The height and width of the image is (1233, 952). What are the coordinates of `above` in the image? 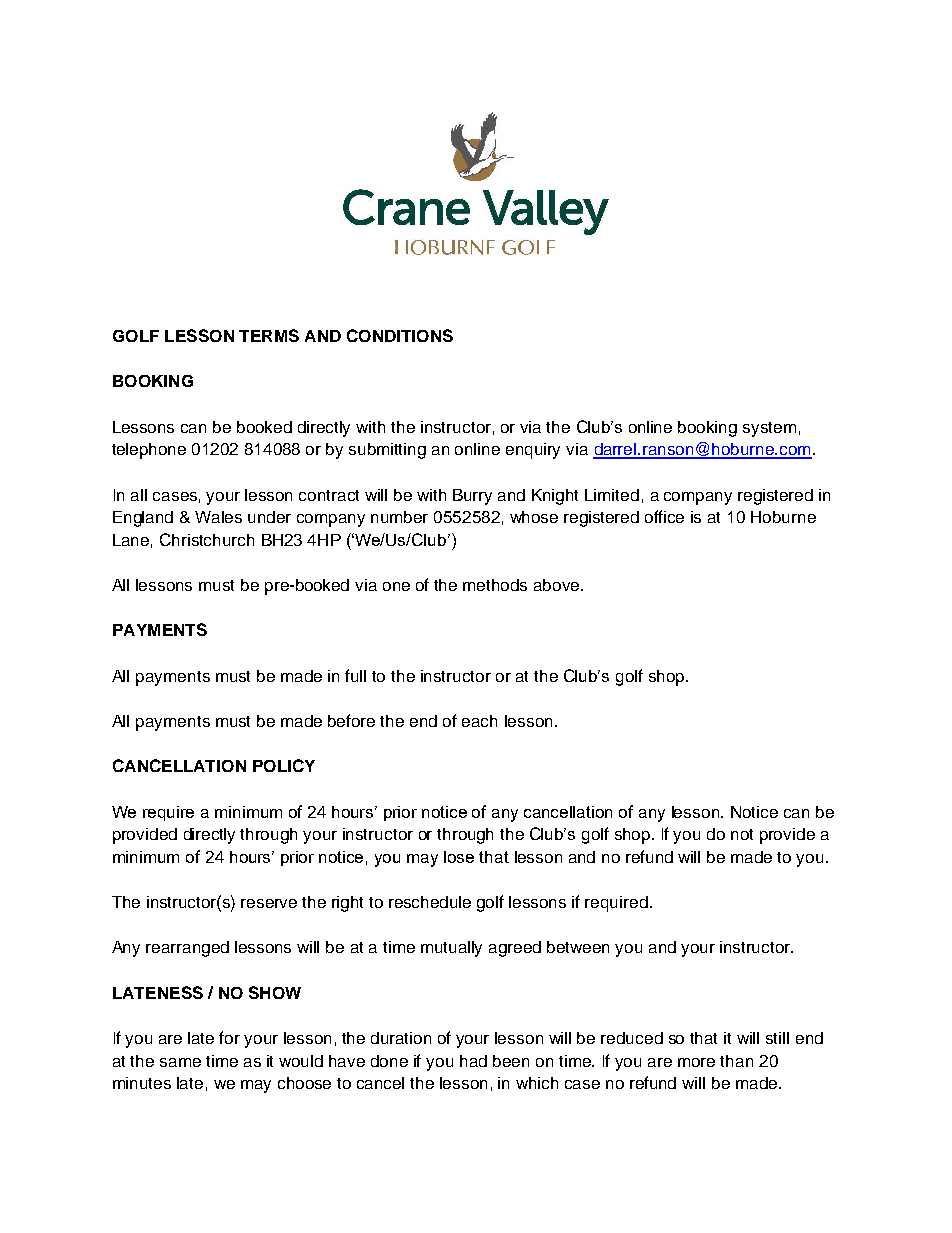 It's located at (558, 585).
